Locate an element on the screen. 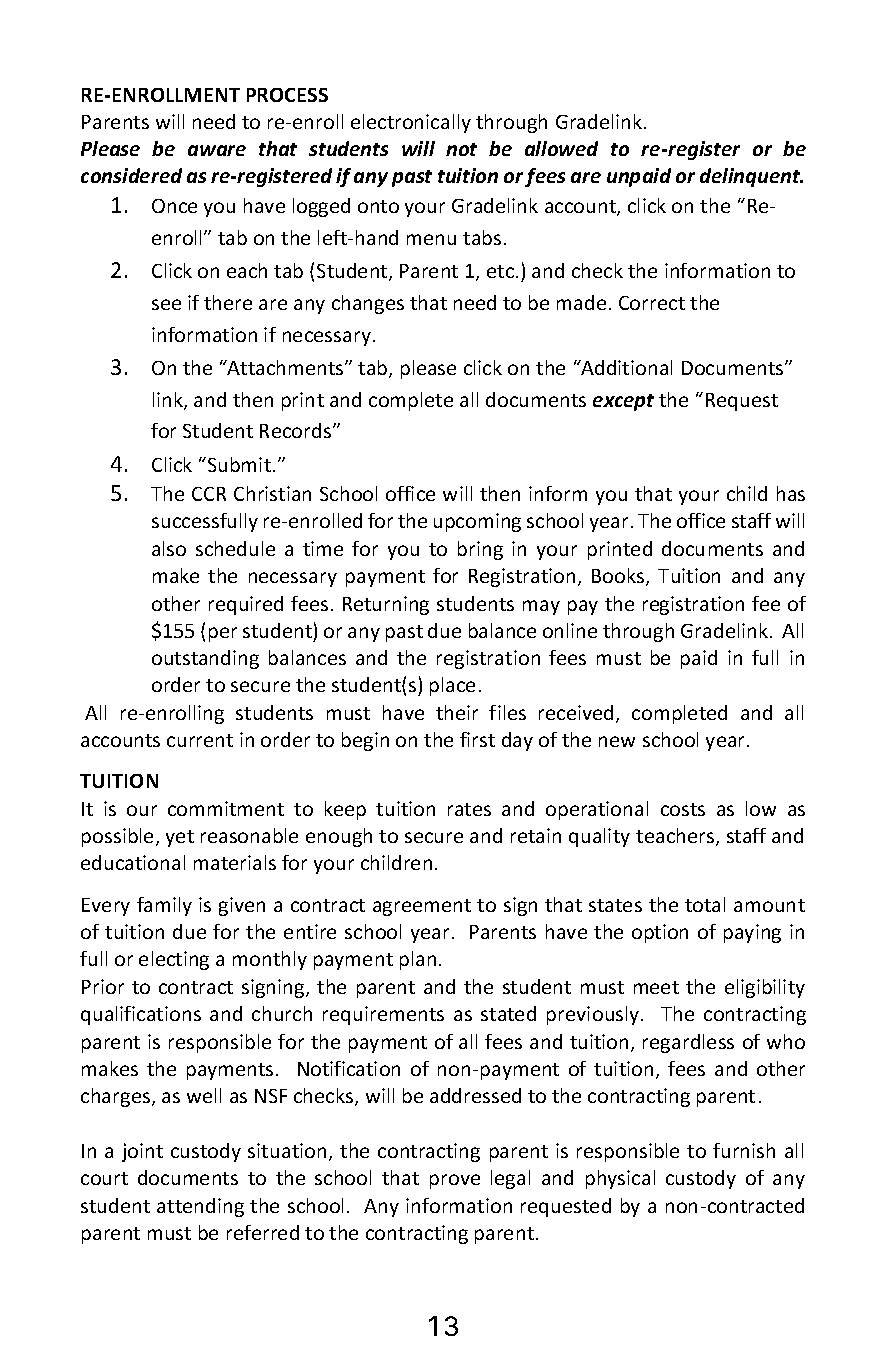 The width and height of the screenshot is (887, 1372). new is located at coordinates (617, 741).
